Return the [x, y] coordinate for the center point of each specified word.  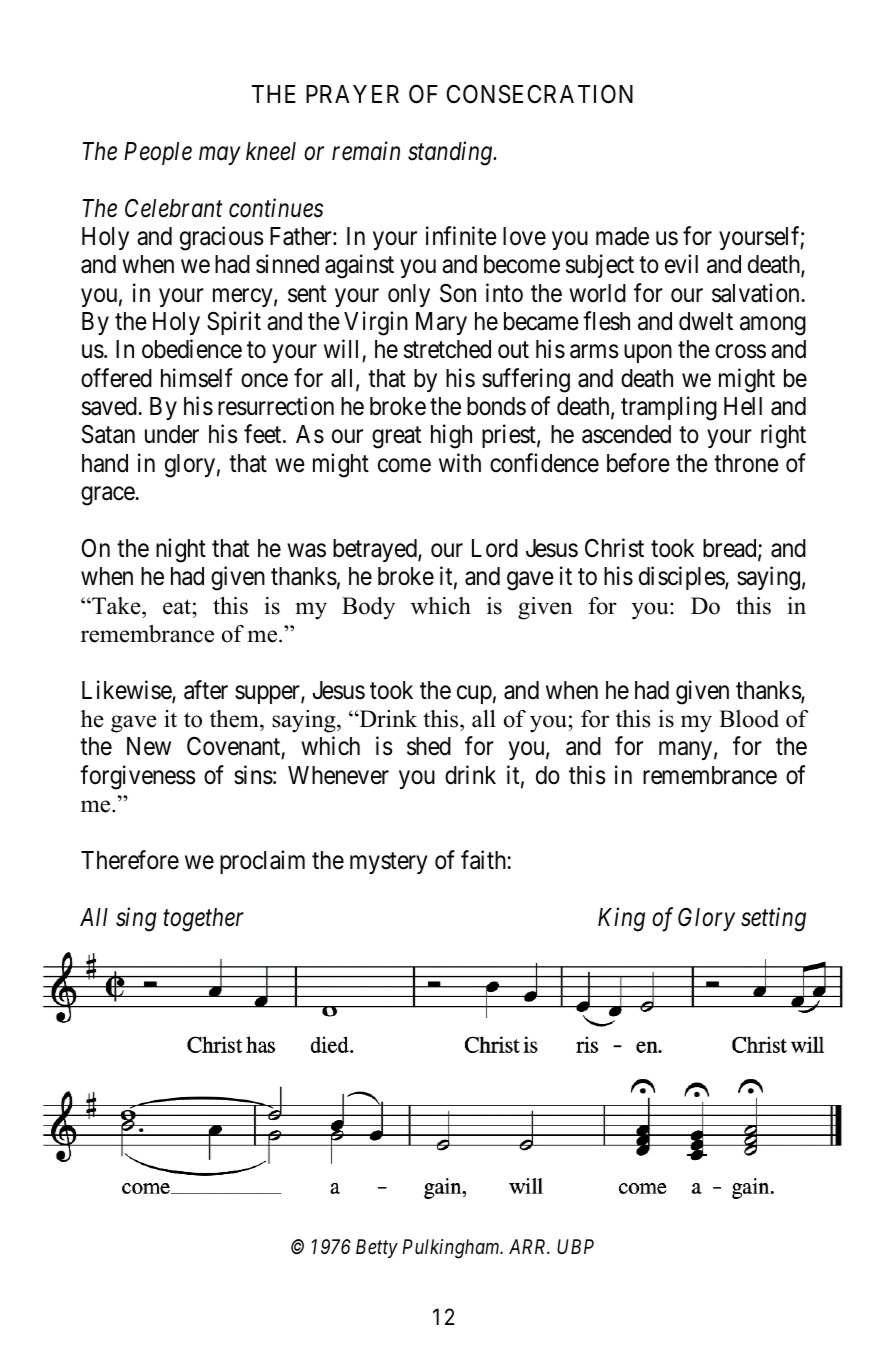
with [460, 462]
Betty [377, 1248]
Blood [749, 719]
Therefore [130, 860]
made [622, 236]
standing [451, 153]
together [203, 920]
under [172, 434]
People [158, 153]
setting [773, 919]
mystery [389, 863]
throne [746, 463]
